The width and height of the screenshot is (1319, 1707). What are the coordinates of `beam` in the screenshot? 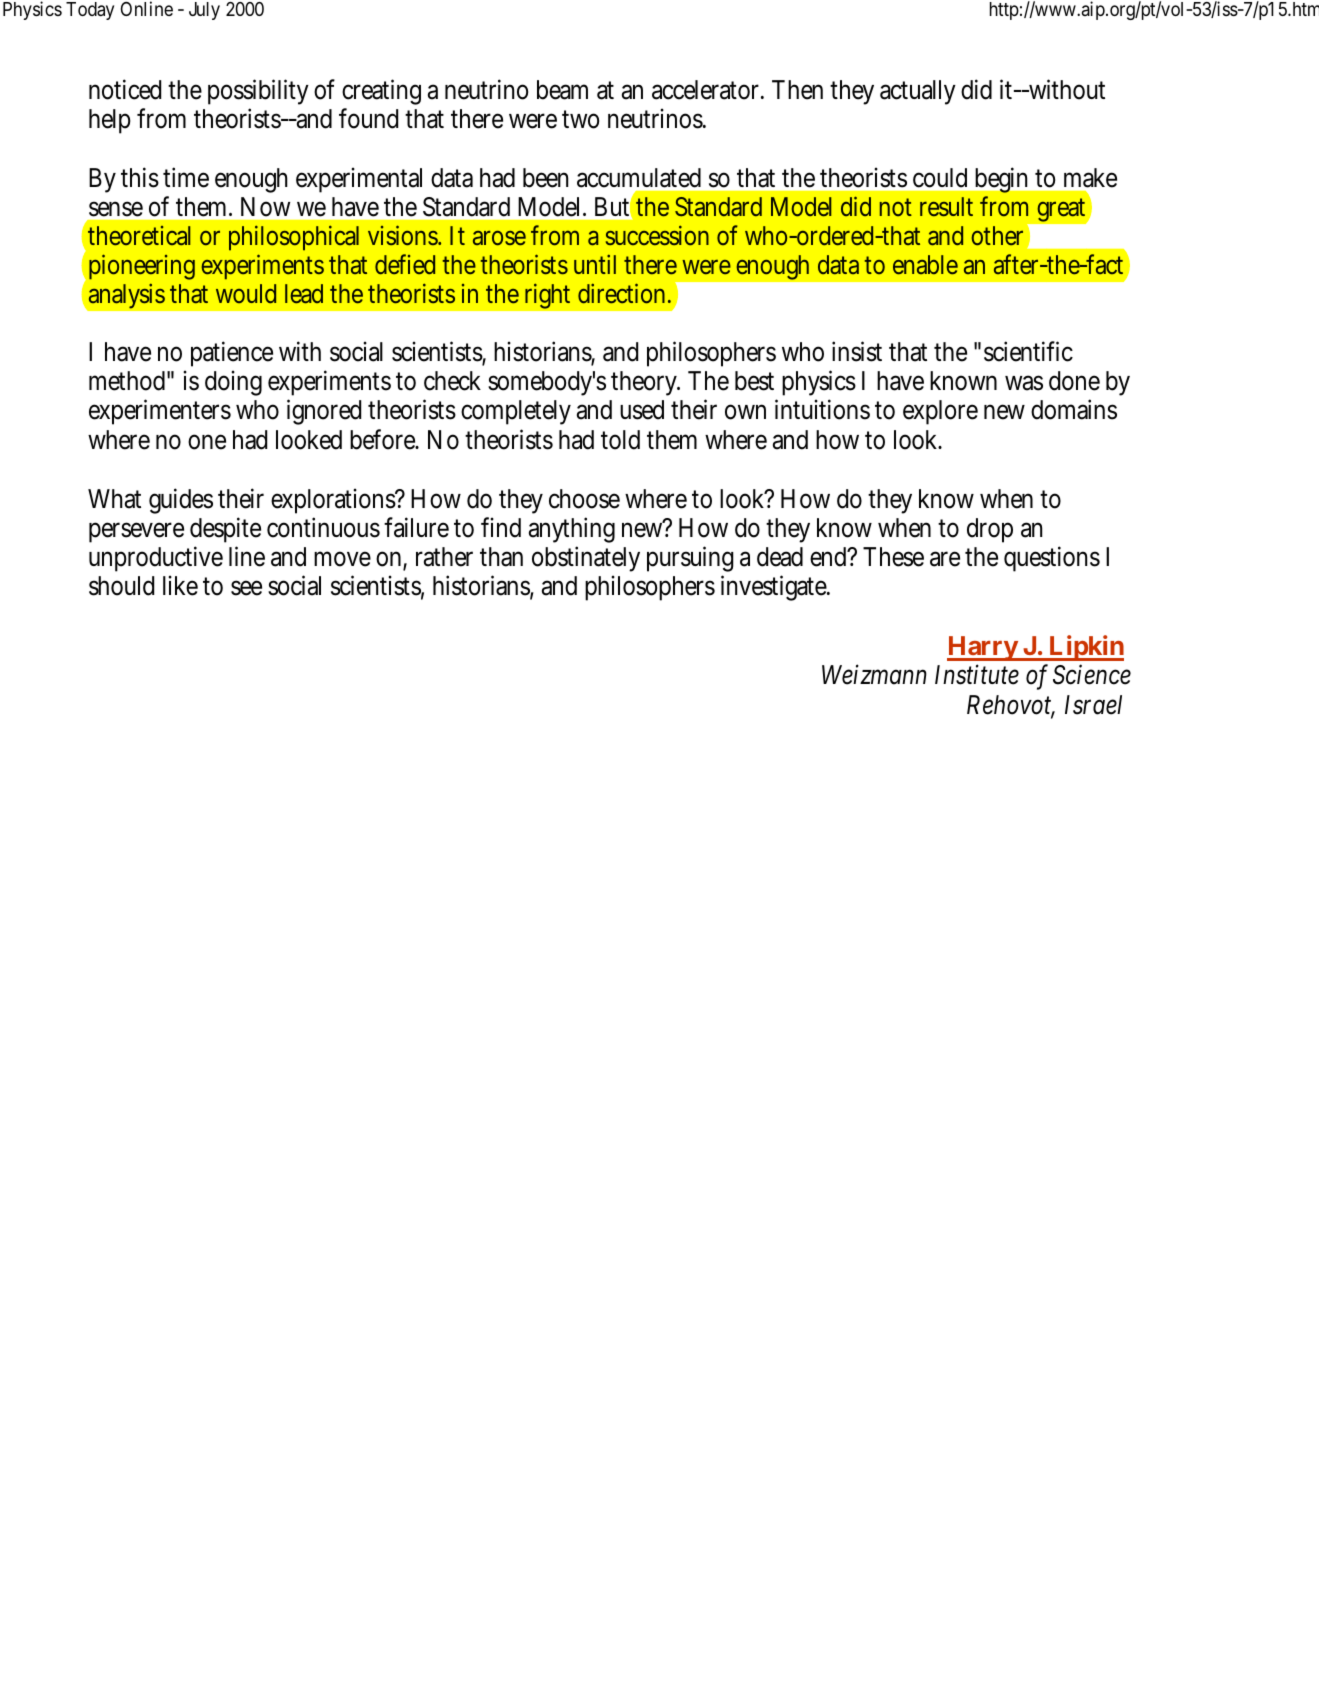 It's located at (562, 90).
